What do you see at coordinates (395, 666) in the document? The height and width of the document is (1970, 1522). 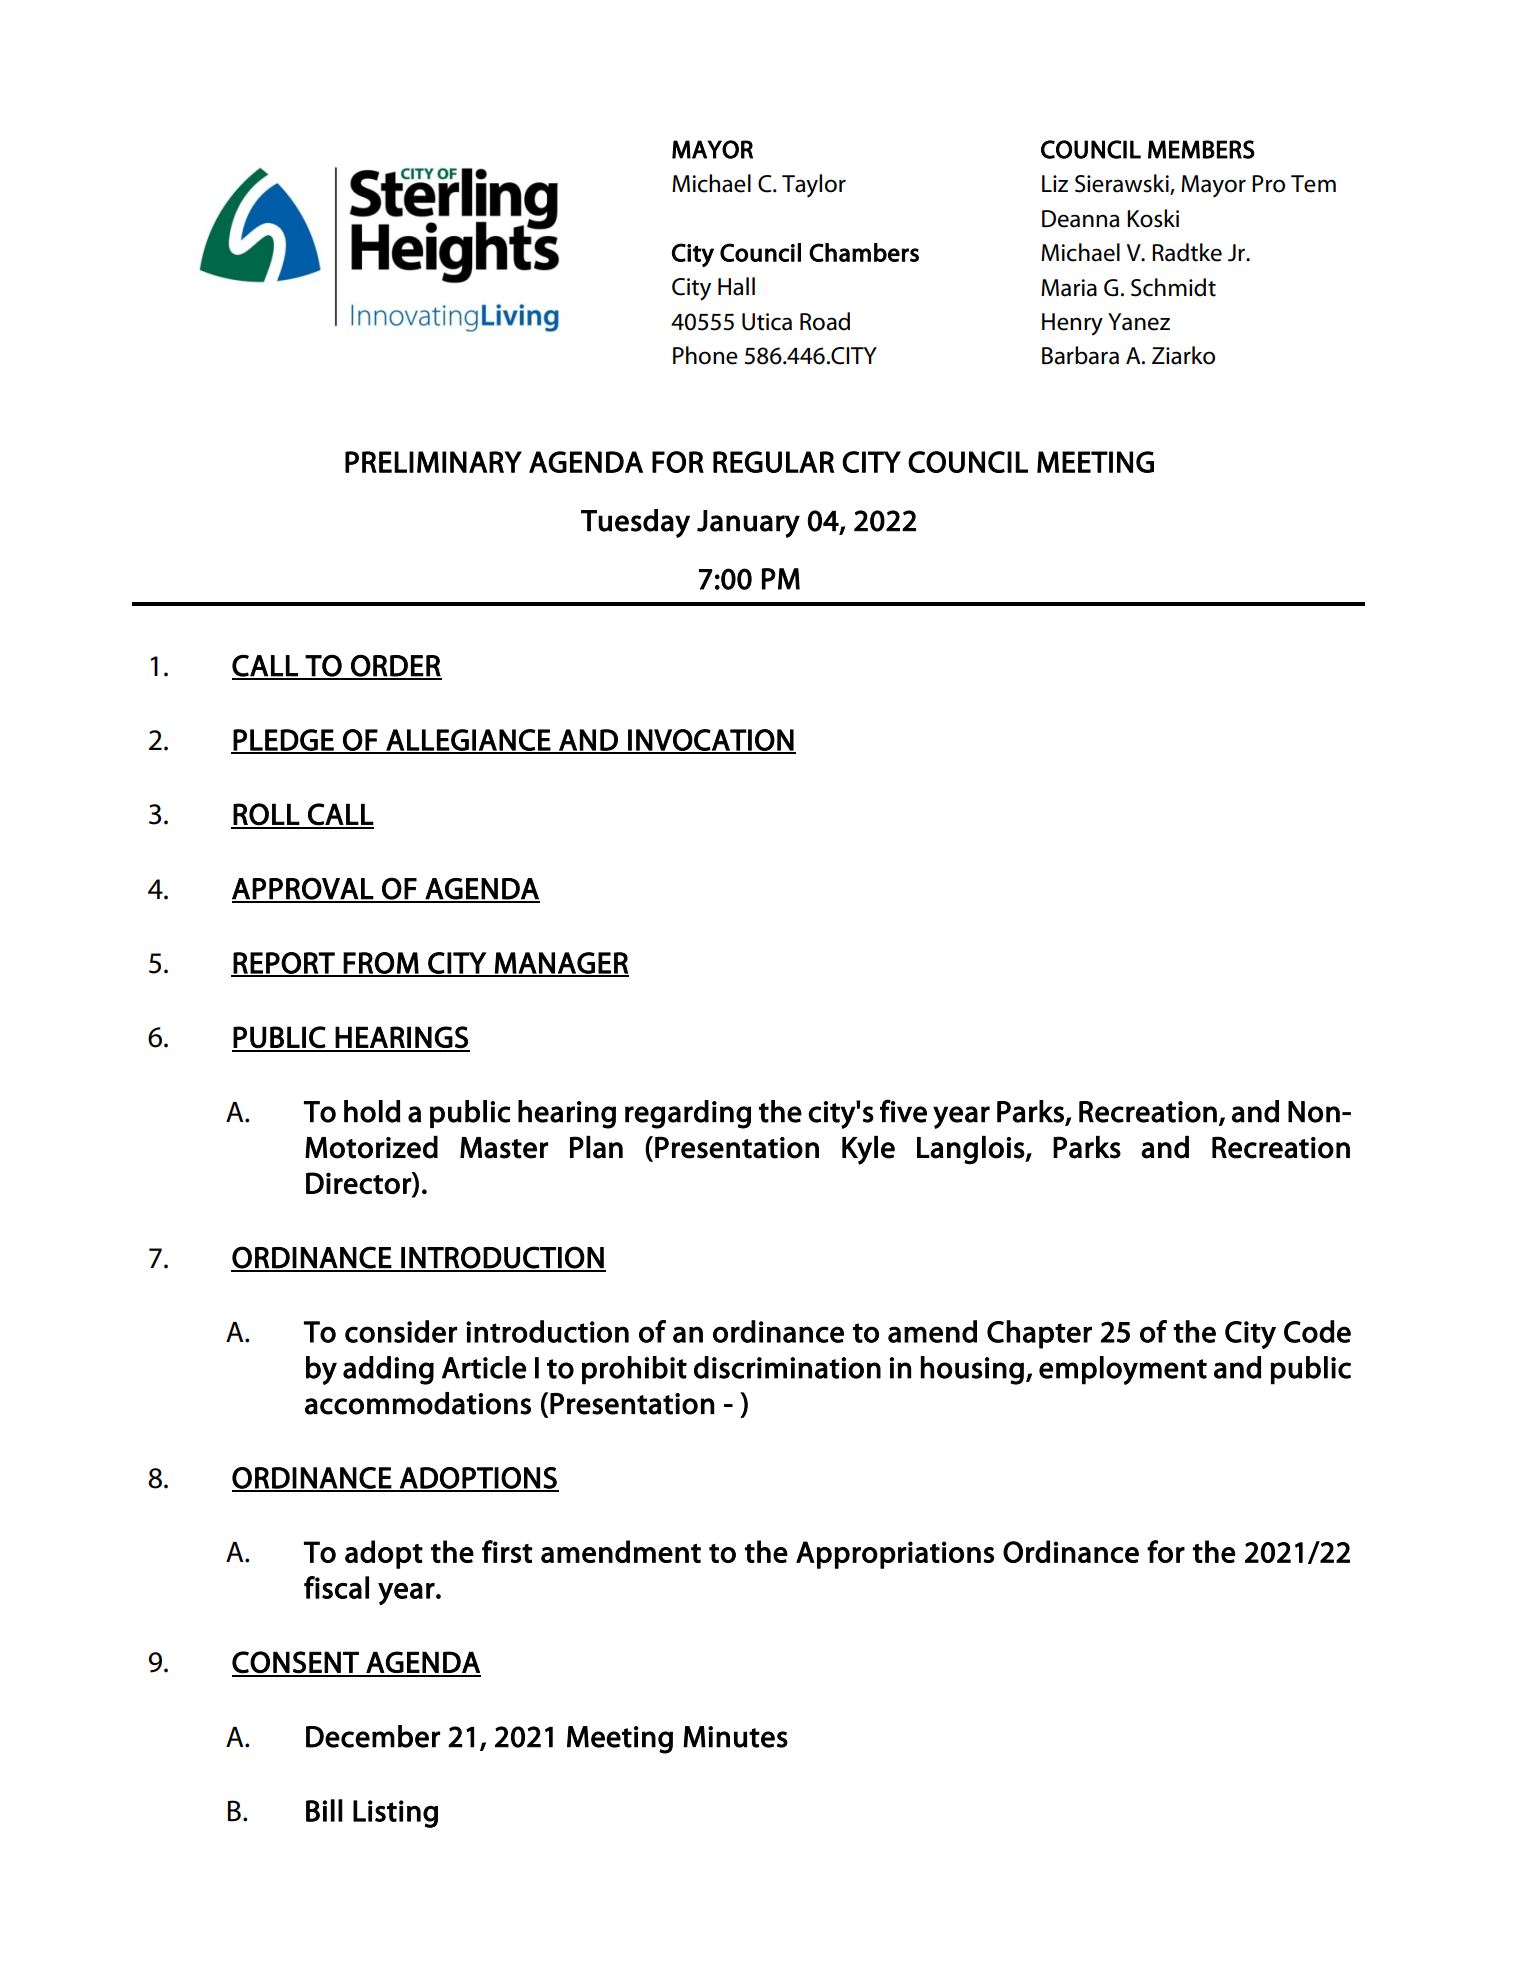 I see `ORDER` at bounding box center [395, 666].
